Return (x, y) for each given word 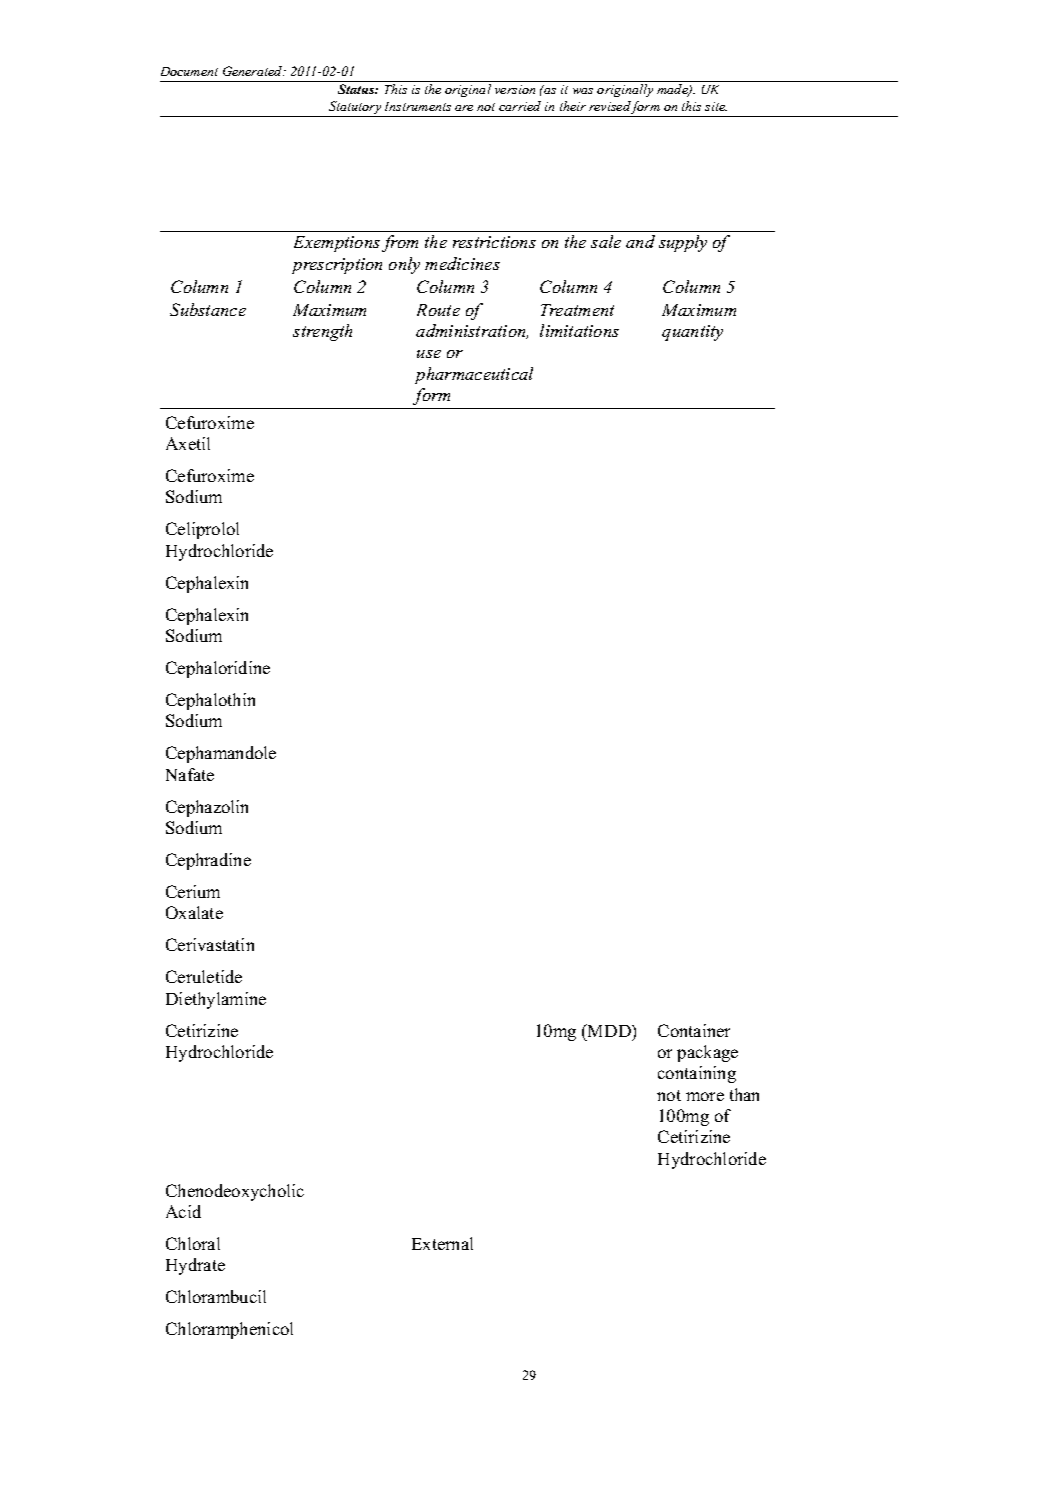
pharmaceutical (474, 375)
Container (694, 1030)
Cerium (193, 891)
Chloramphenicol (229, 1330)
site (716, 106)
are (464, 108)
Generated (254, 71)
